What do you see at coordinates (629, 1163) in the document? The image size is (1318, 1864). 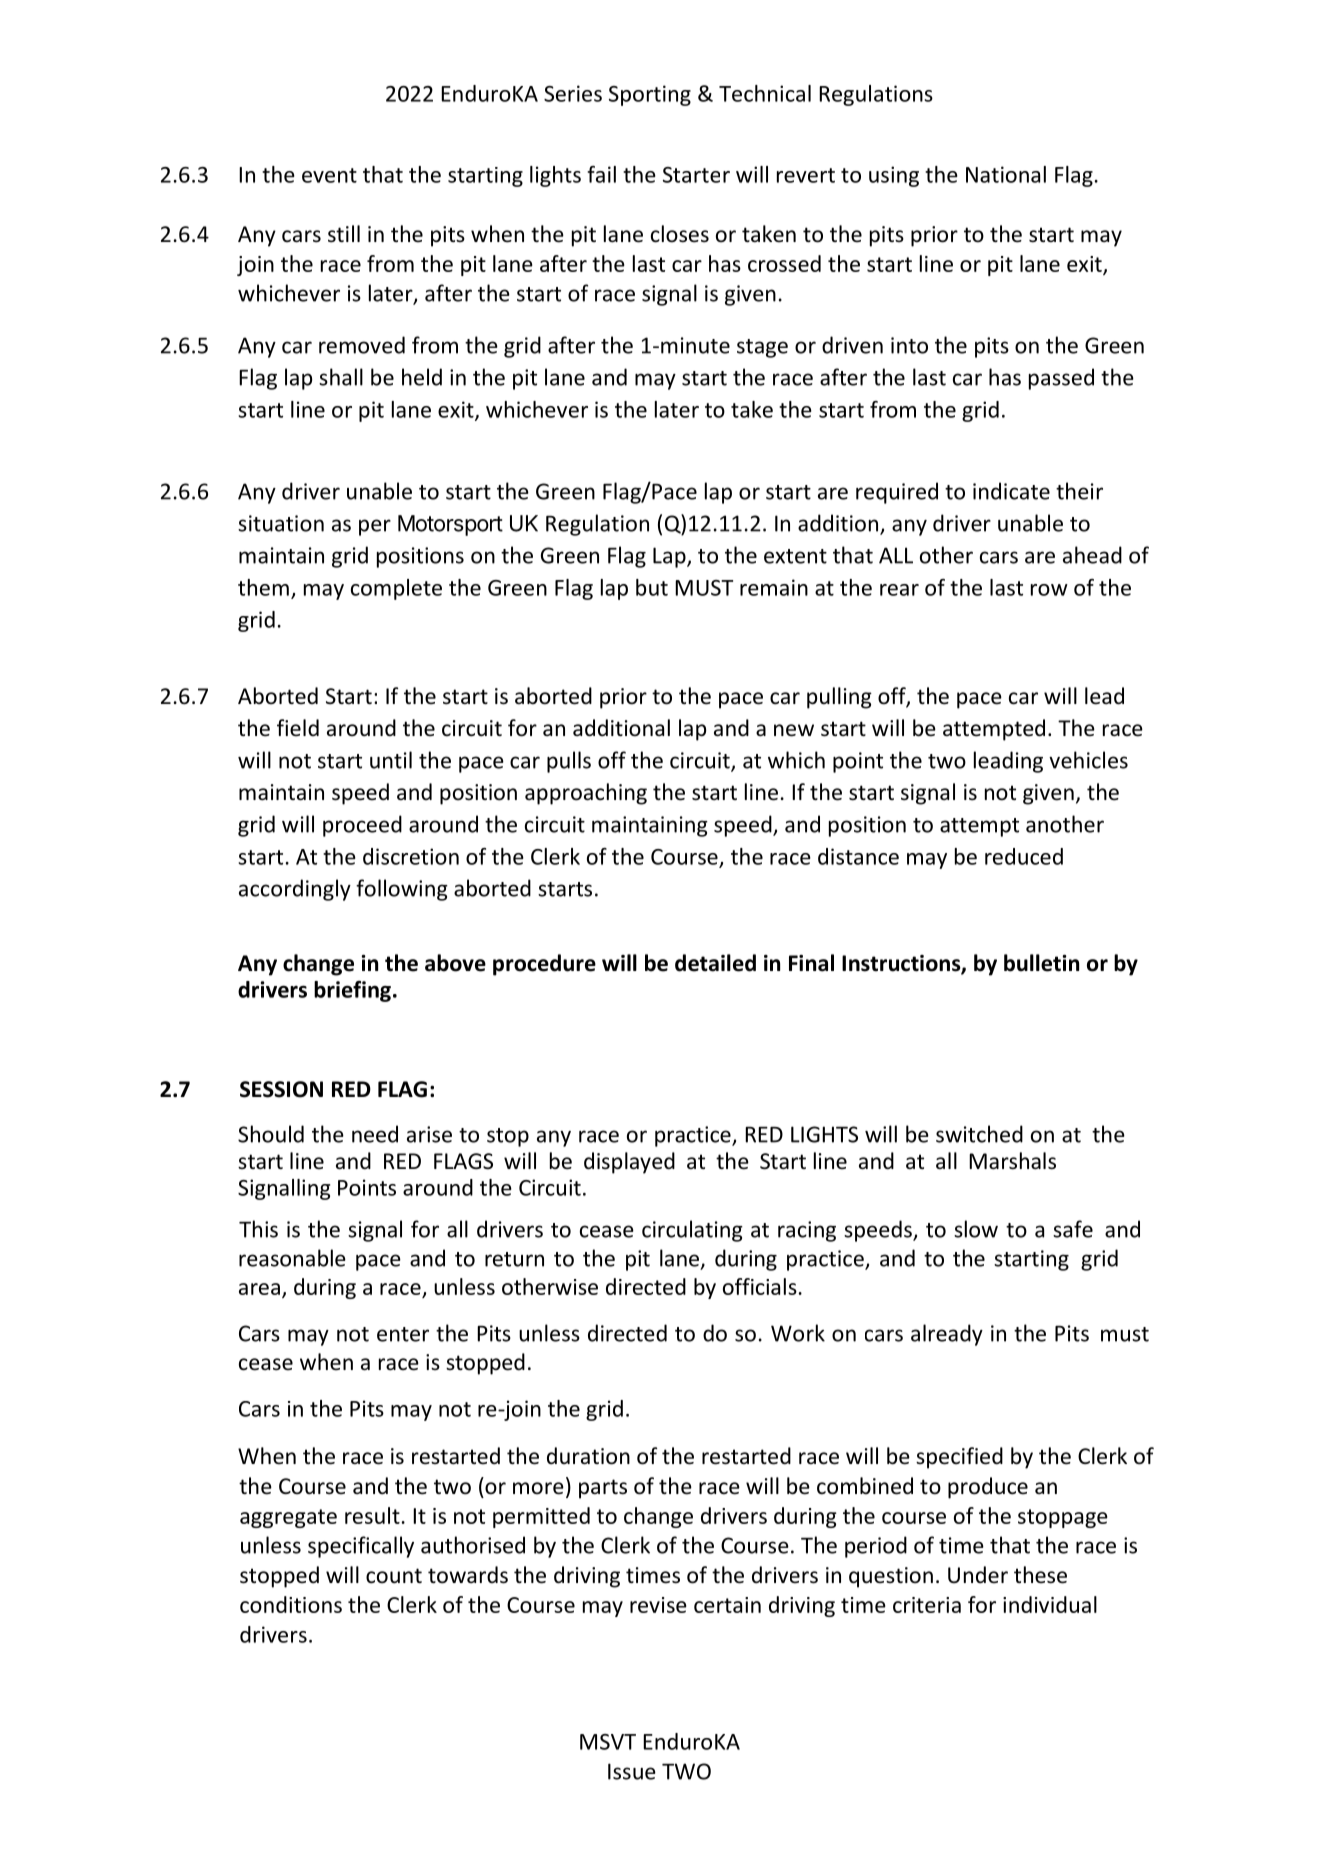 I see `displayed` at bounding box center [629, 1163].
